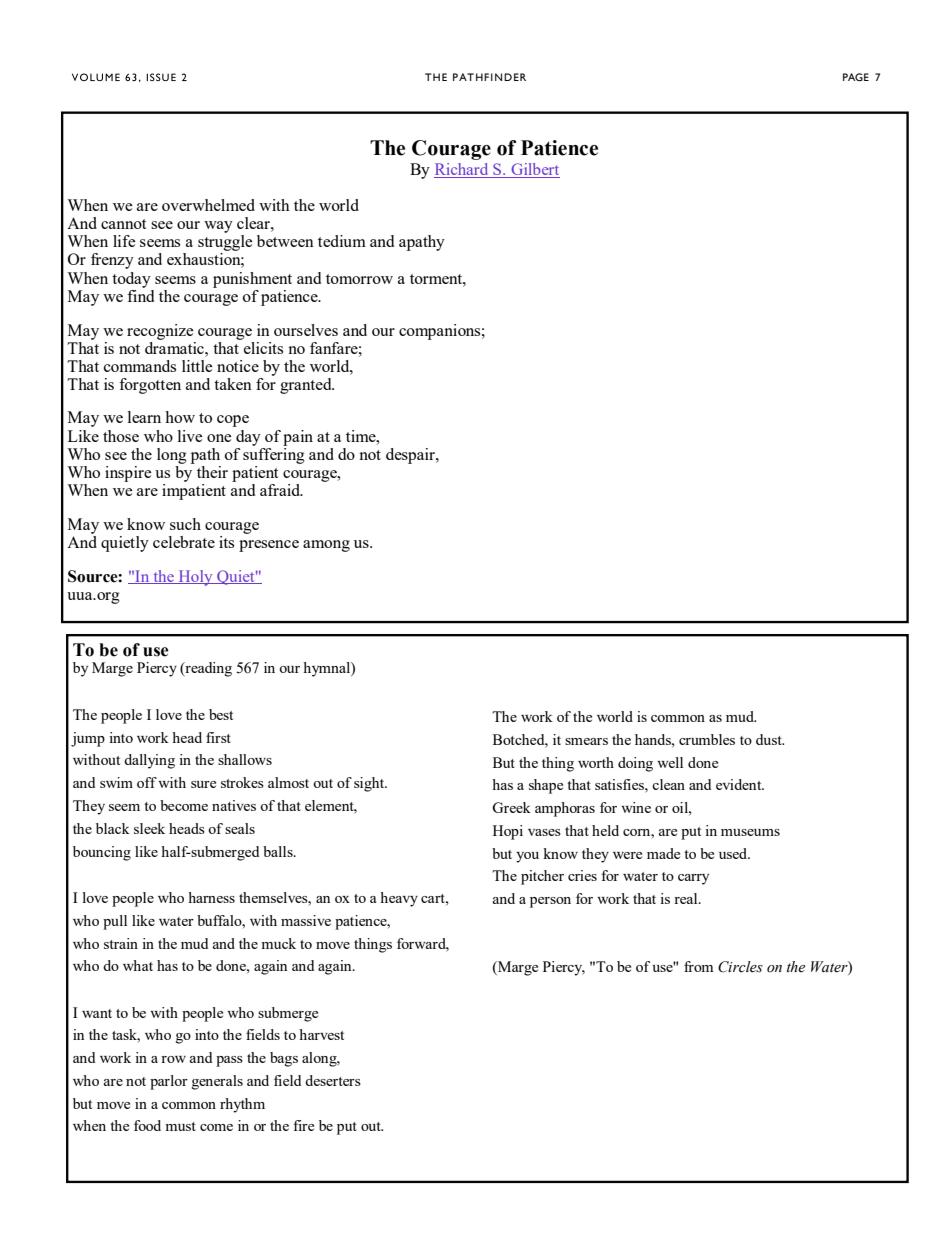 The image size is (952, 1233). What do you see at coordinates (190, 436) in the document?
I see `live` at bounding box center [190, 436].
